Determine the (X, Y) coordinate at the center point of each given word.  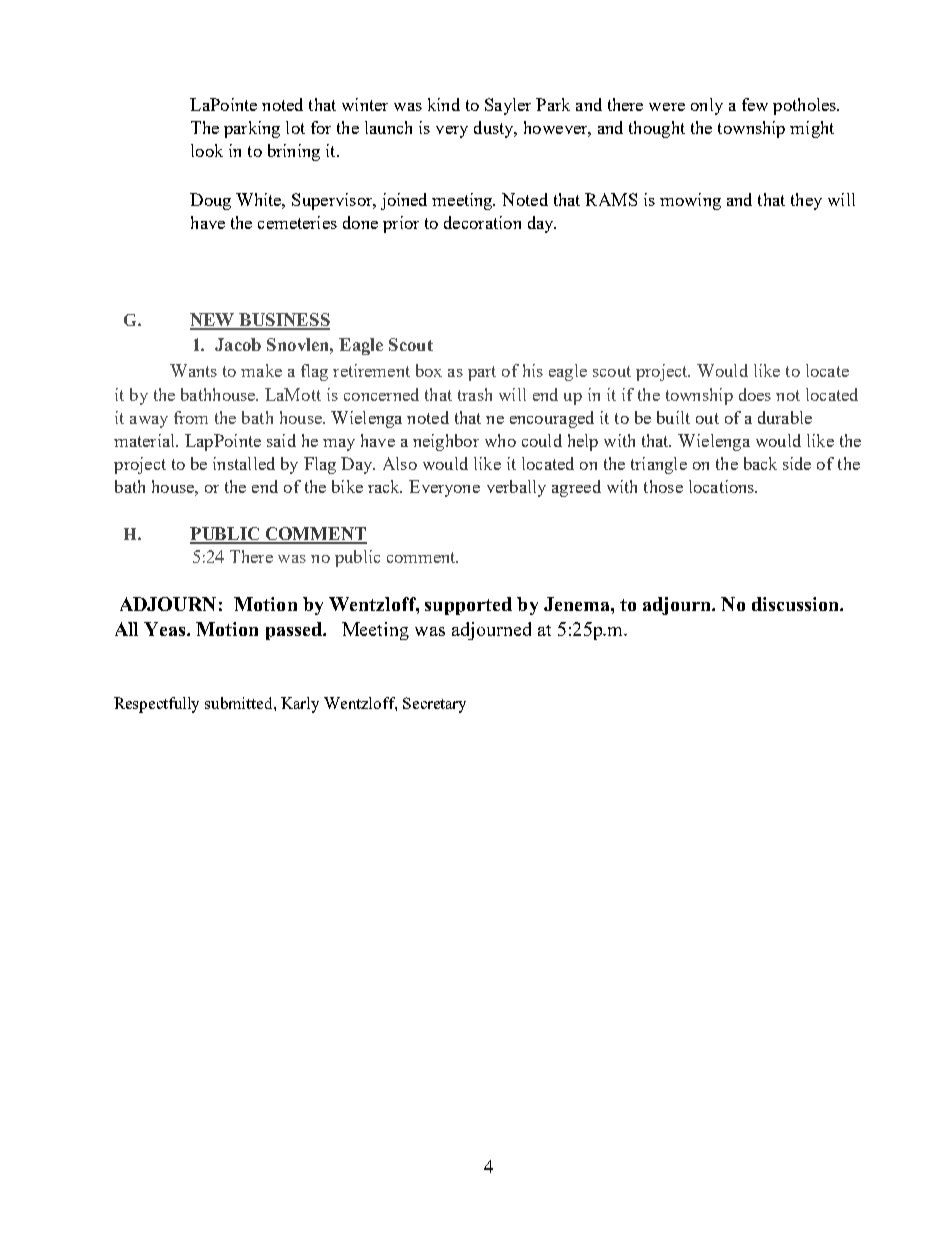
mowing (690, 201)
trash (475, 394)
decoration (482, 222)
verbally (516, 488)
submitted (240, 703)
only (707, 106)
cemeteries (297, 222)
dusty (495, 129)
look (207, 150)
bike (347, 486)
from (191, 417)
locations (723, 486)
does (755, 394)
